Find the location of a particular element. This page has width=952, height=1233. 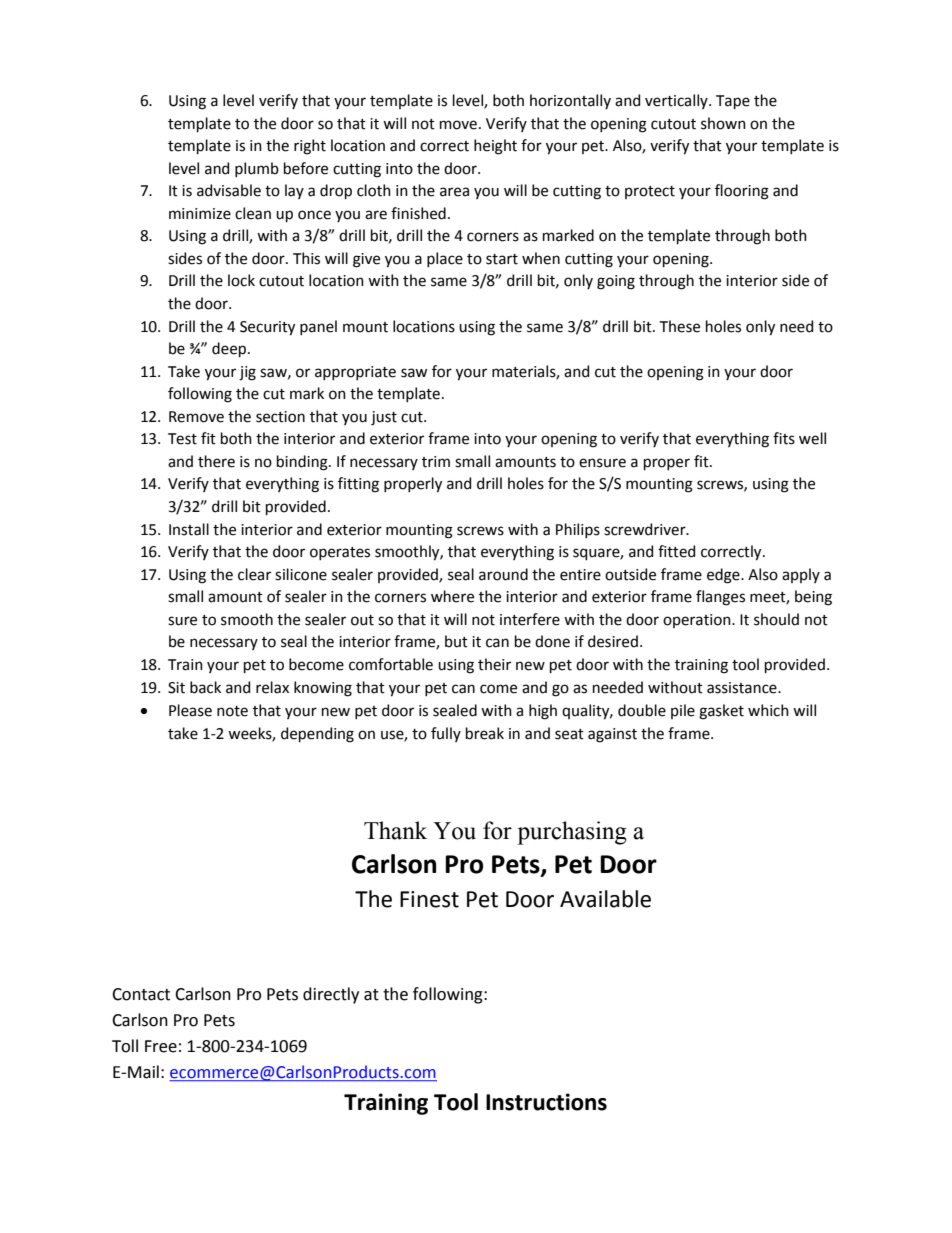

Available is located at coordinates (605, 899).
